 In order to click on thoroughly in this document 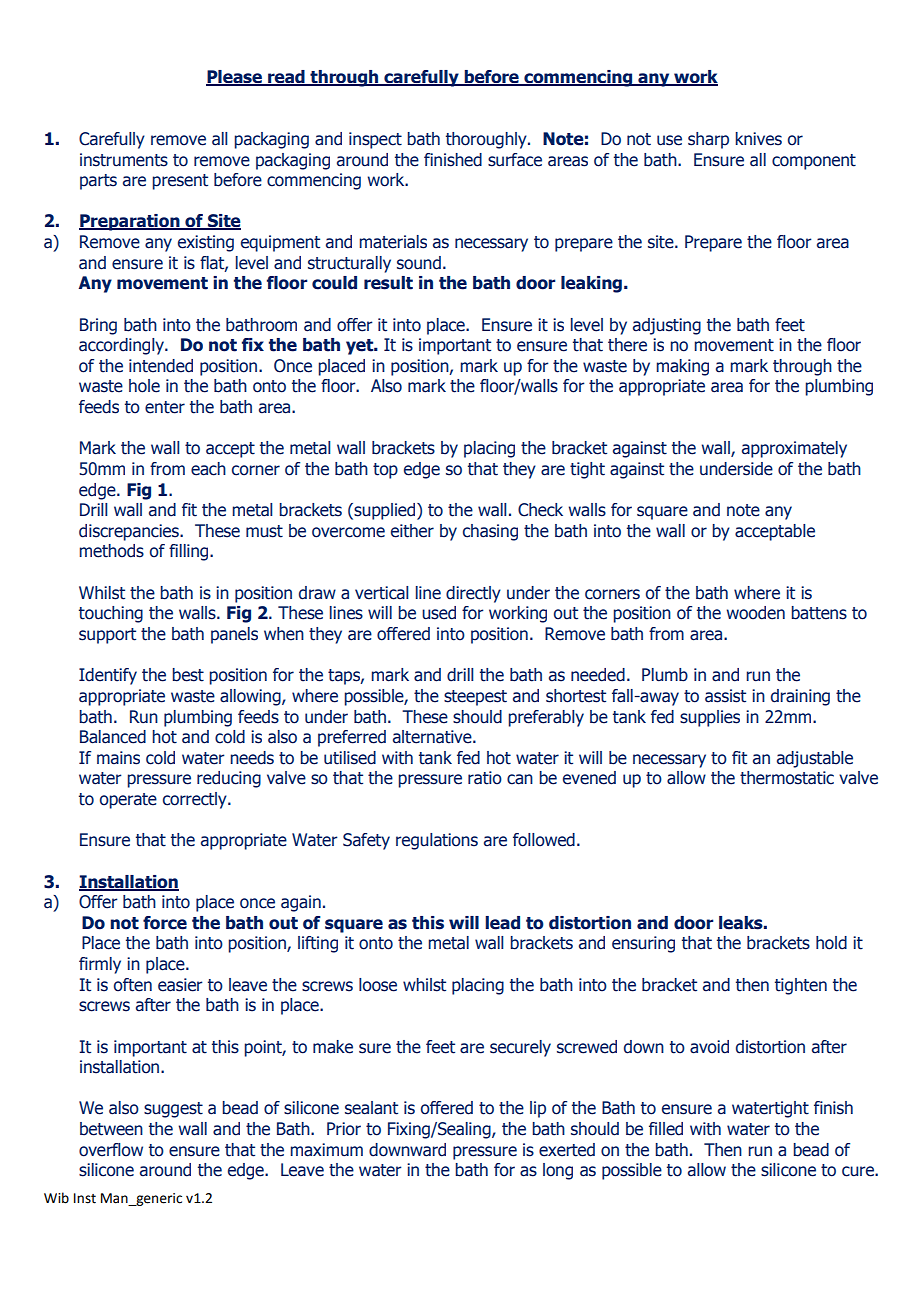, I will do `click(487, 140)`.
